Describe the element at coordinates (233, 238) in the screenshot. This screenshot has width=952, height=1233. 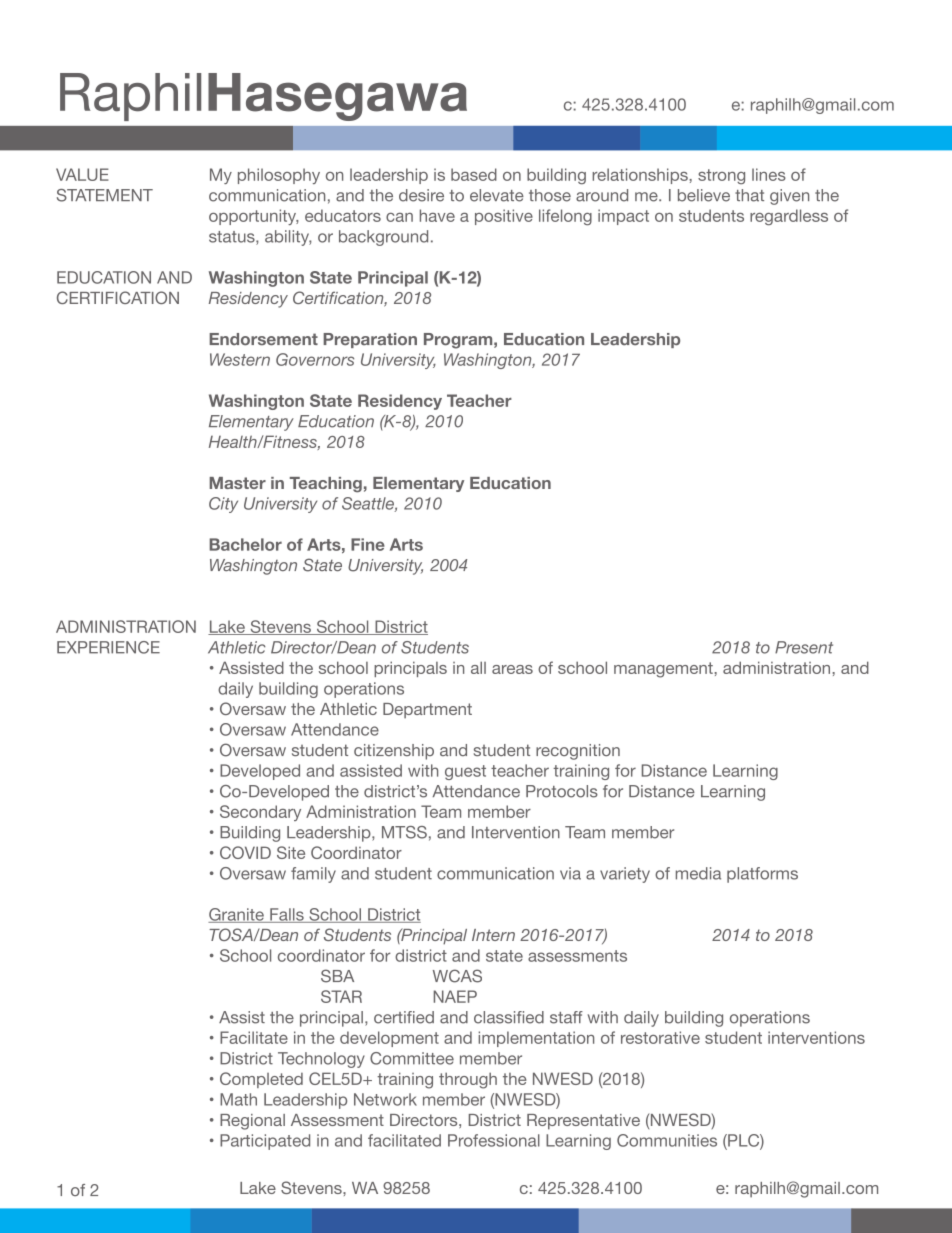
I see `status` at that location.
